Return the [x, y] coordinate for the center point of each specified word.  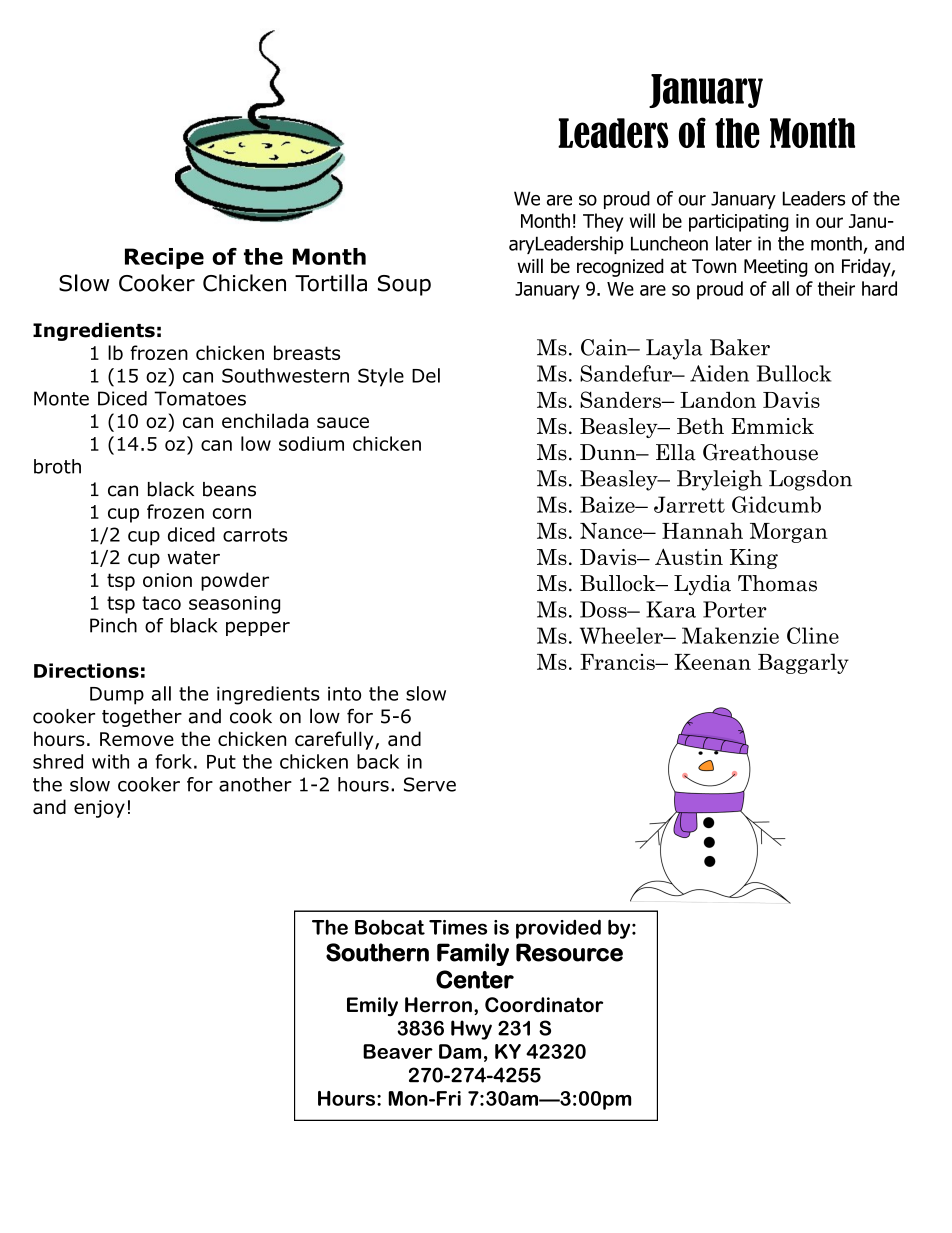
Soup [404, 285]
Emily [372, 1006]
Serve [430, 784]
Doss [604, 609]
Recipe [164, 258]
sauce [343, 422]
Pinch [113, 625]
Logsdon [810, 480]
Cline [813, 635]
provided [558, 929]
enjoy [99, 809]
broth [57, 466]
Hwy [471, 1030]
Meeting [776, 268]
